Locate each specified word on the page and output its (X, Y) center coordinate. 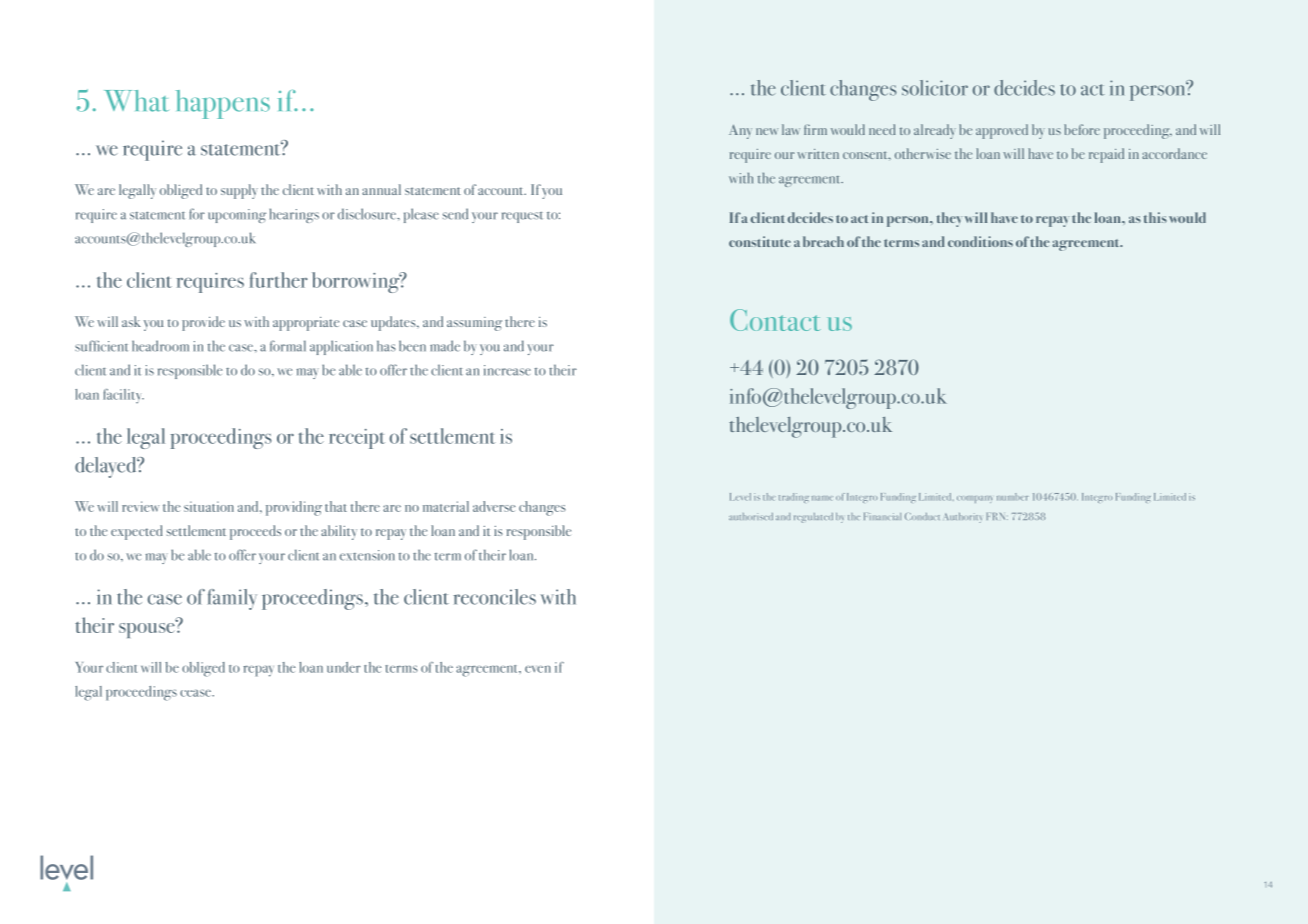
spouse (148, 629)
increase (507, 370)
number (1013, 497)
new (767, 131)
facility (124, 396)
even (538, 669)
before (1082, 129)
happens (223, 104)
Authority (962, 518)
